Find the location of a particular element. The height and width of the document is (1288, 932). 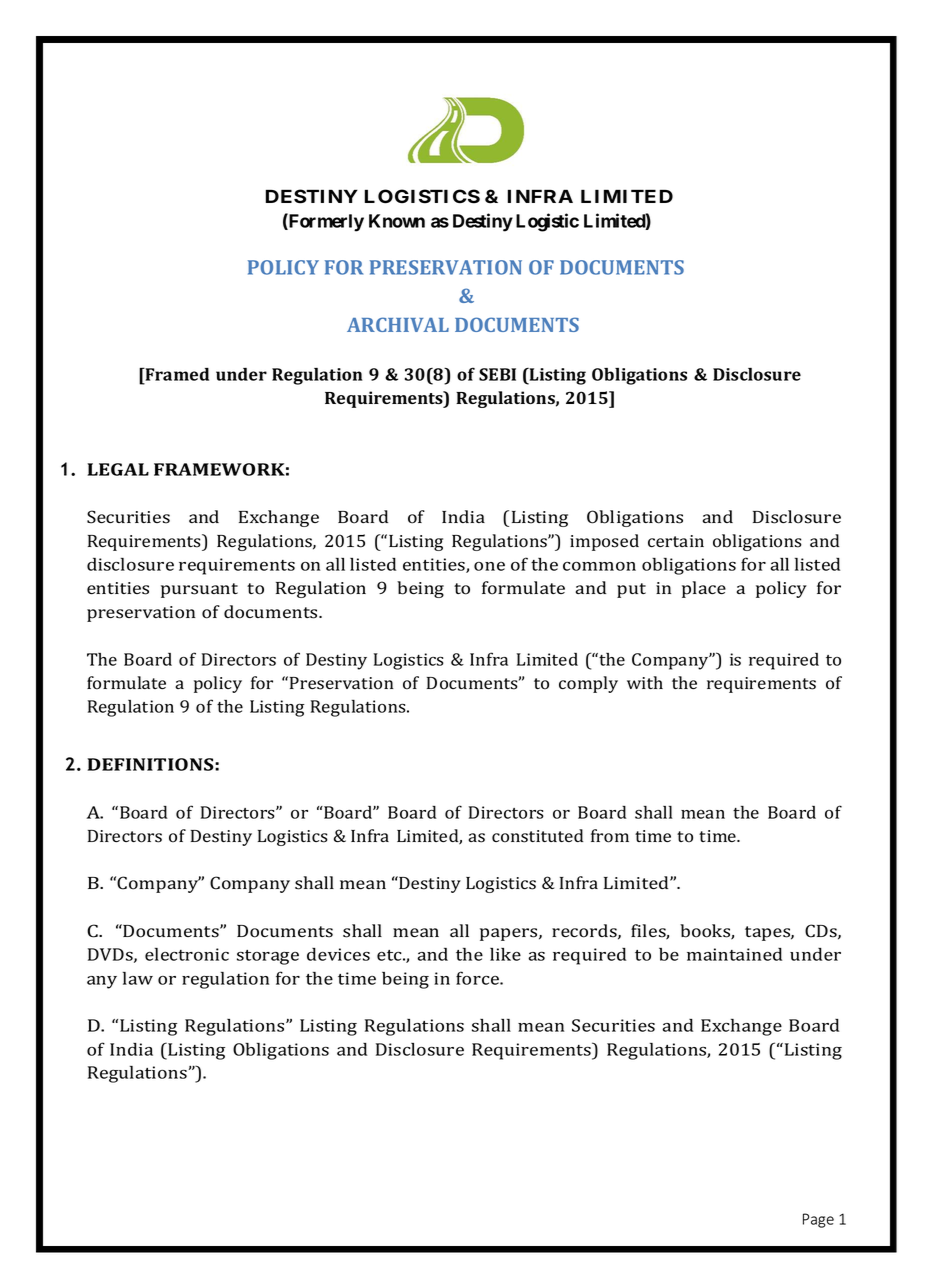

pursuant is located at coordinates (199, 590).
